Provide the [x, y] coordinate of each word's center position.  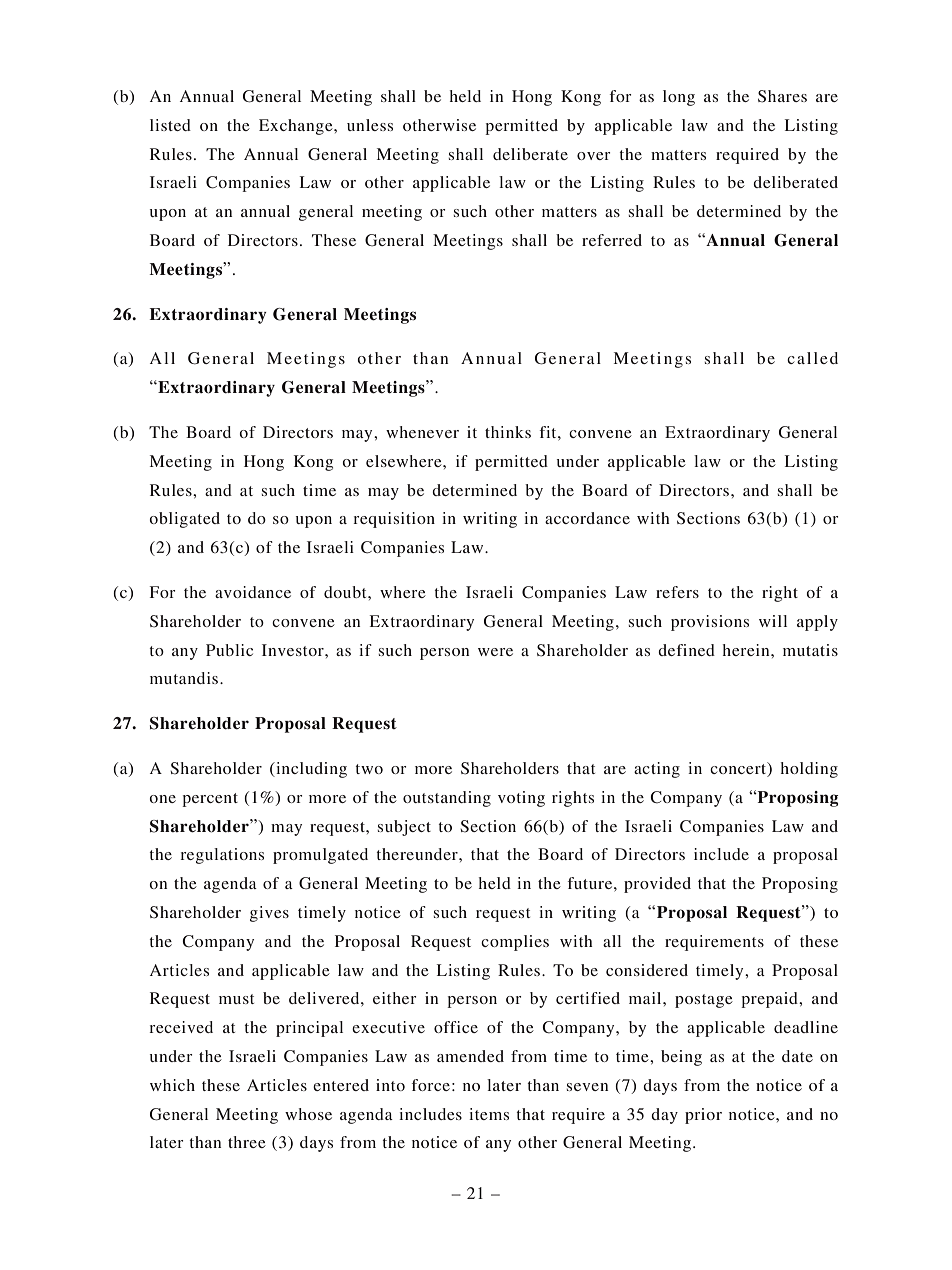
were [495, 652]
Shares [782, 96]
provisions [710, 623]
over [594, 156]
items [489, 1114]
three [247, 1142]
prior [703, 1116]
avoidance [253, 592]
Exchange [297, 127]
